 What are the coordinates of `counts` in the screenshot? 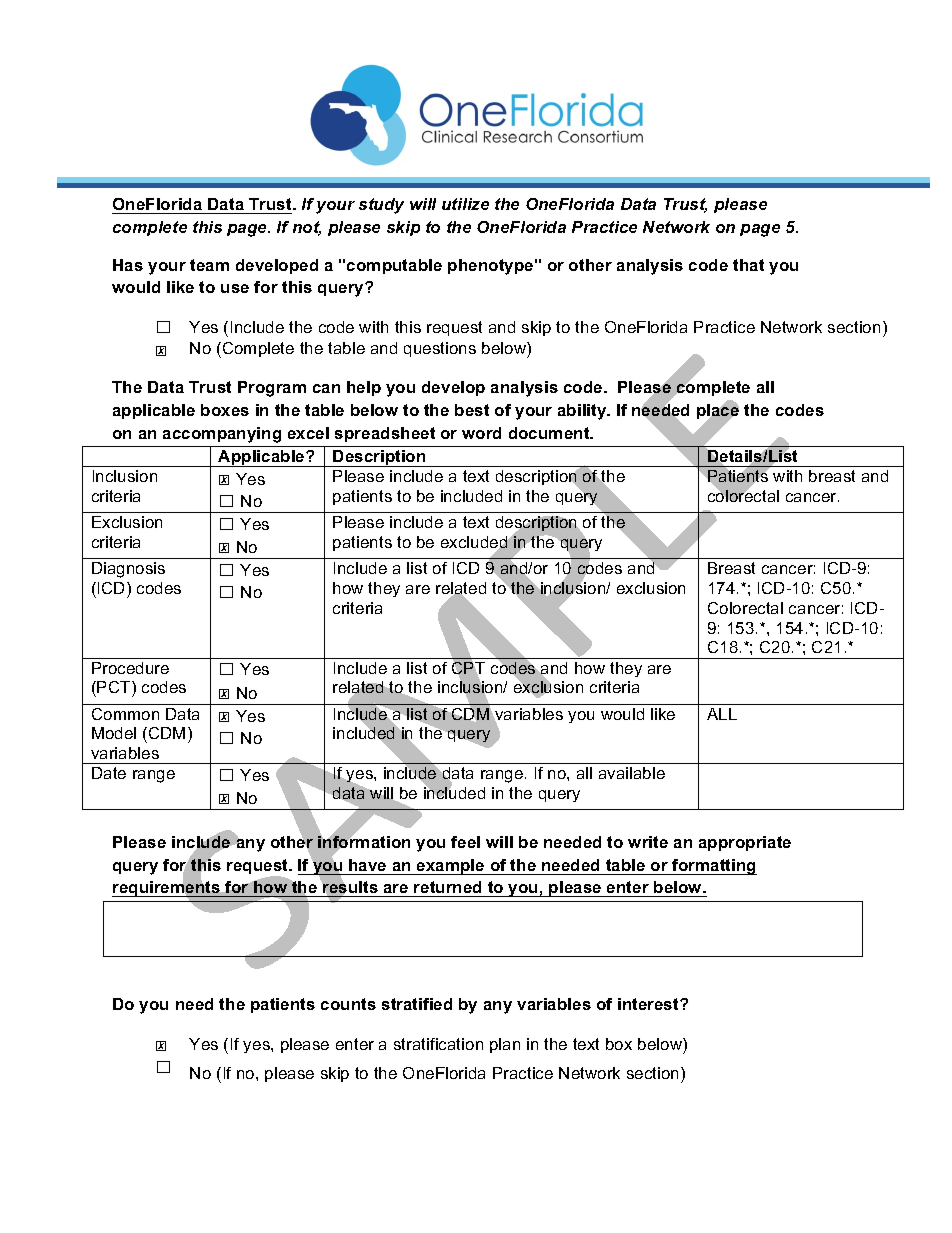 It's located at (348, 1004).
